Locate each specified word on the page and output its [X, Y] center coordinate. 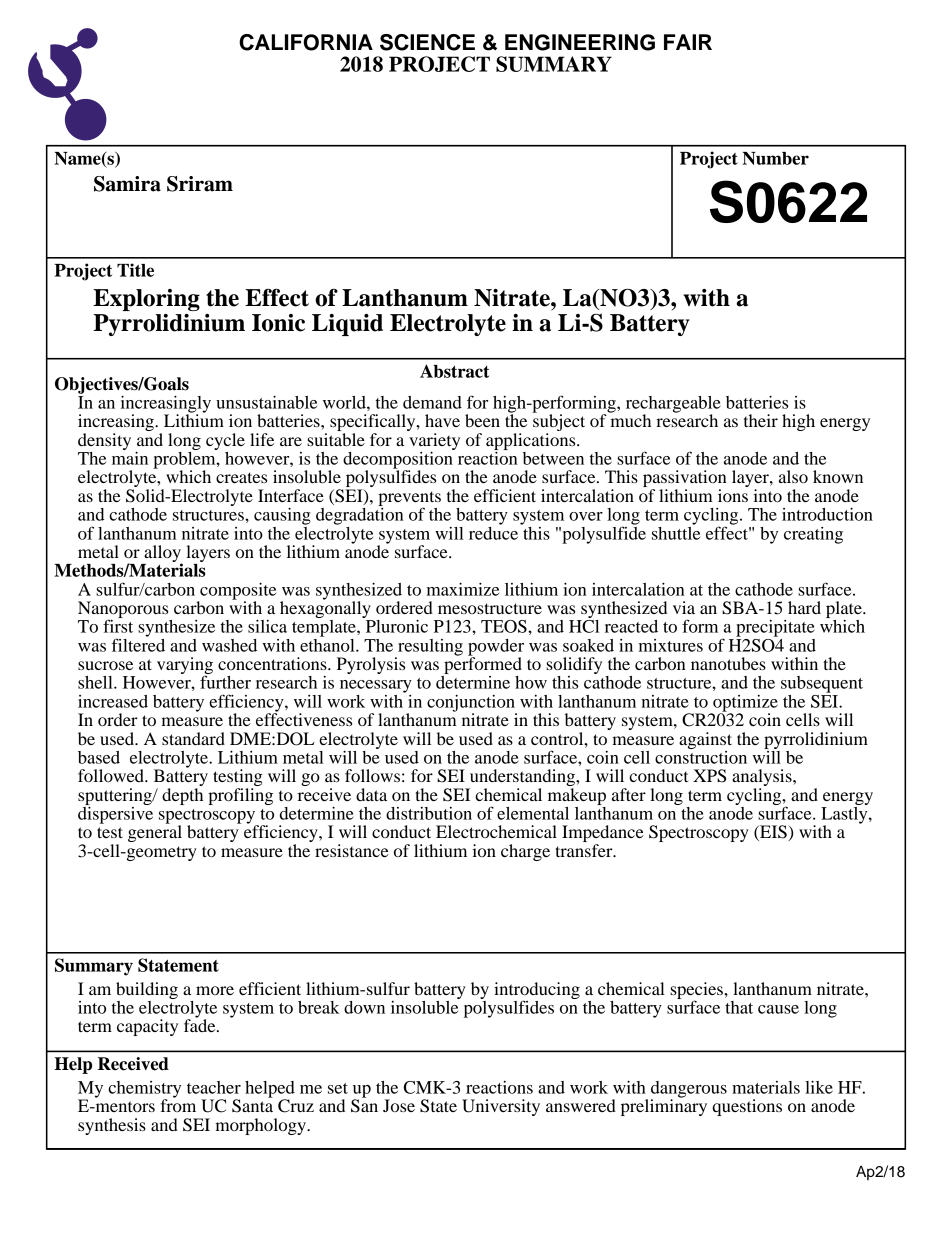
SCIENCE [427, 42]
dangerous [689, 1090]
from [178, 1104]
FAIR [688, 42]
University [501, 1107]
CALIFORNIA [306, 42]
